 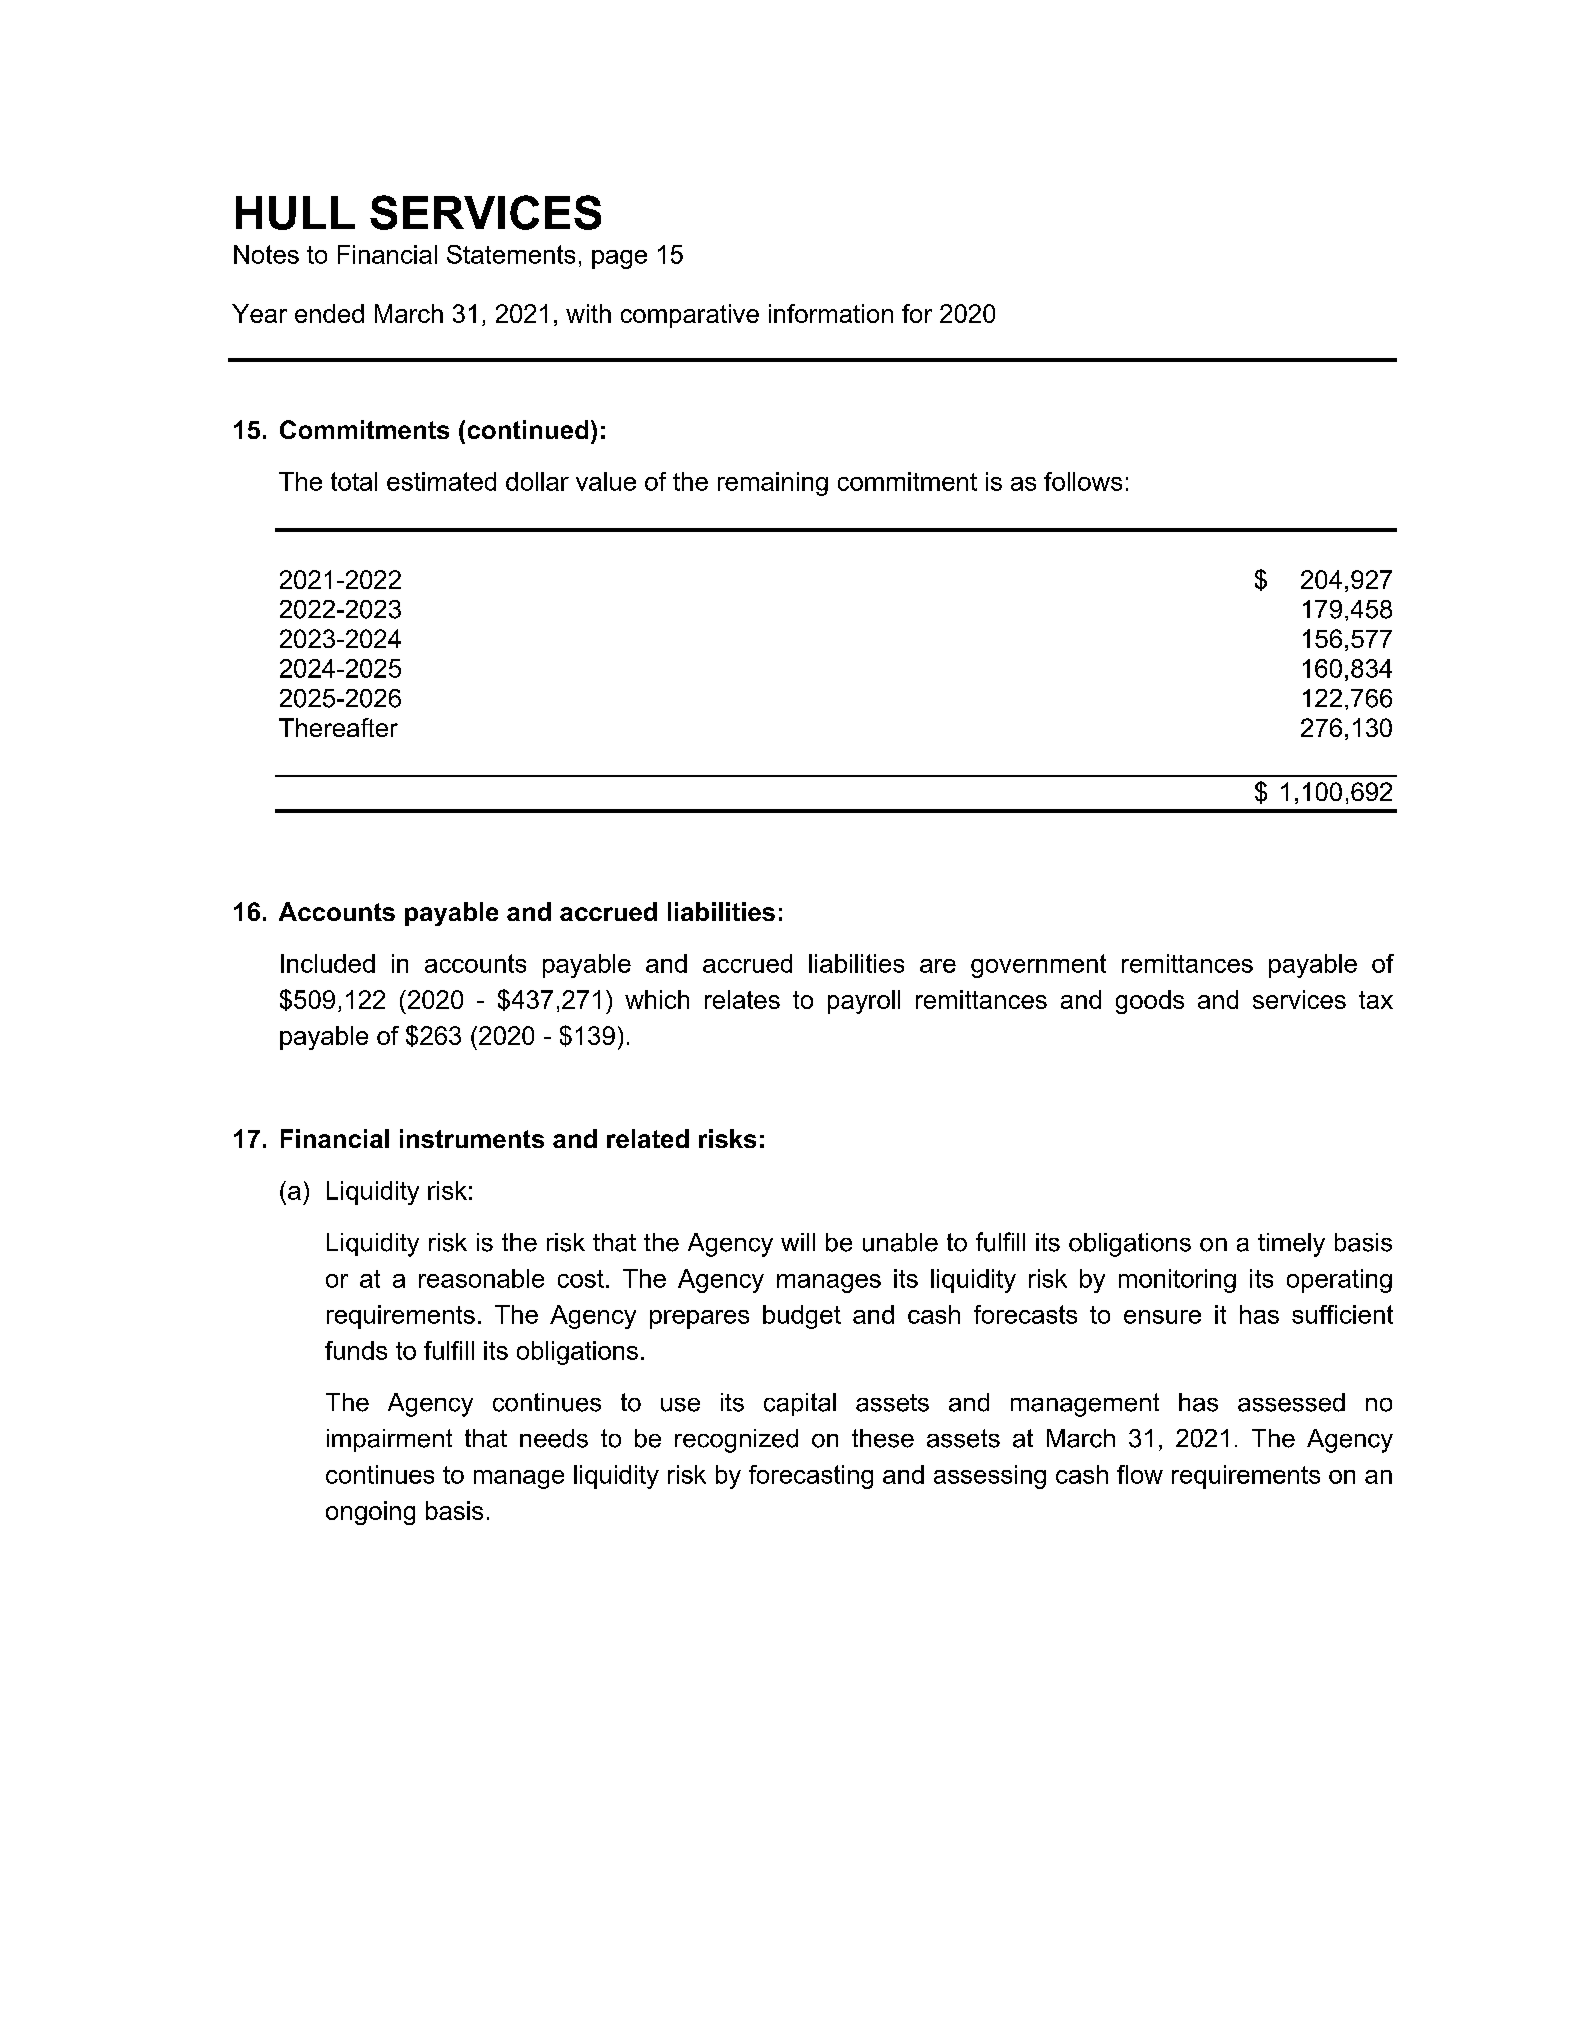 What do you see at coordinates (1150, 1002) in the screenshot?
I see `goods` at bounding box center [1150, 1002].
